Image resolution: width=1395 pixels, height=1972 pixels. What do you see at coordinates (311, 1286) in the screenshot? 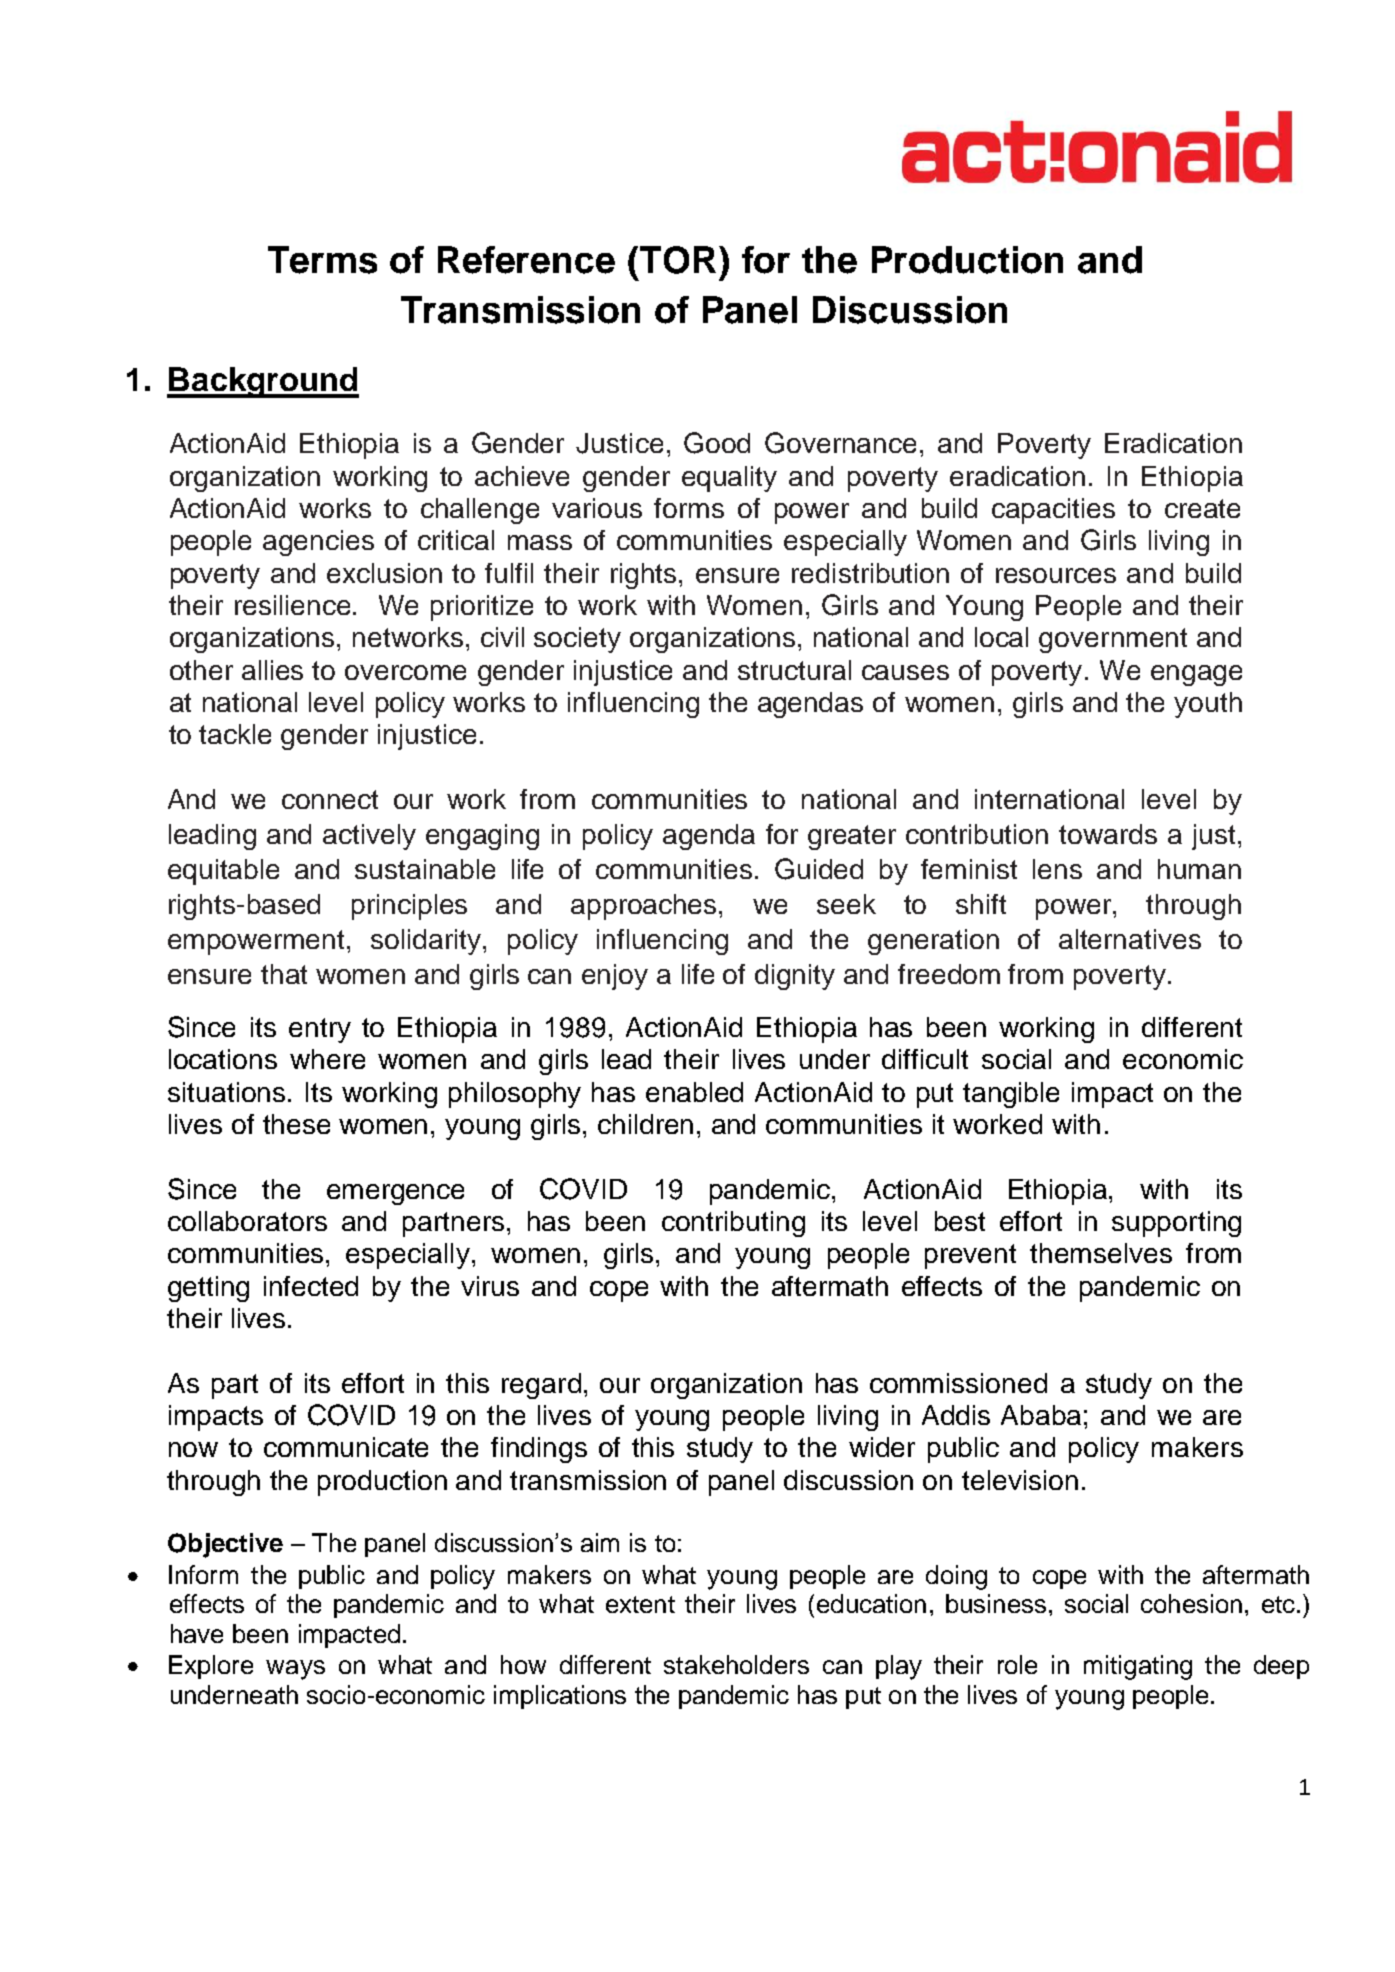
I see `infected` at bounding box center [311, 1286].
